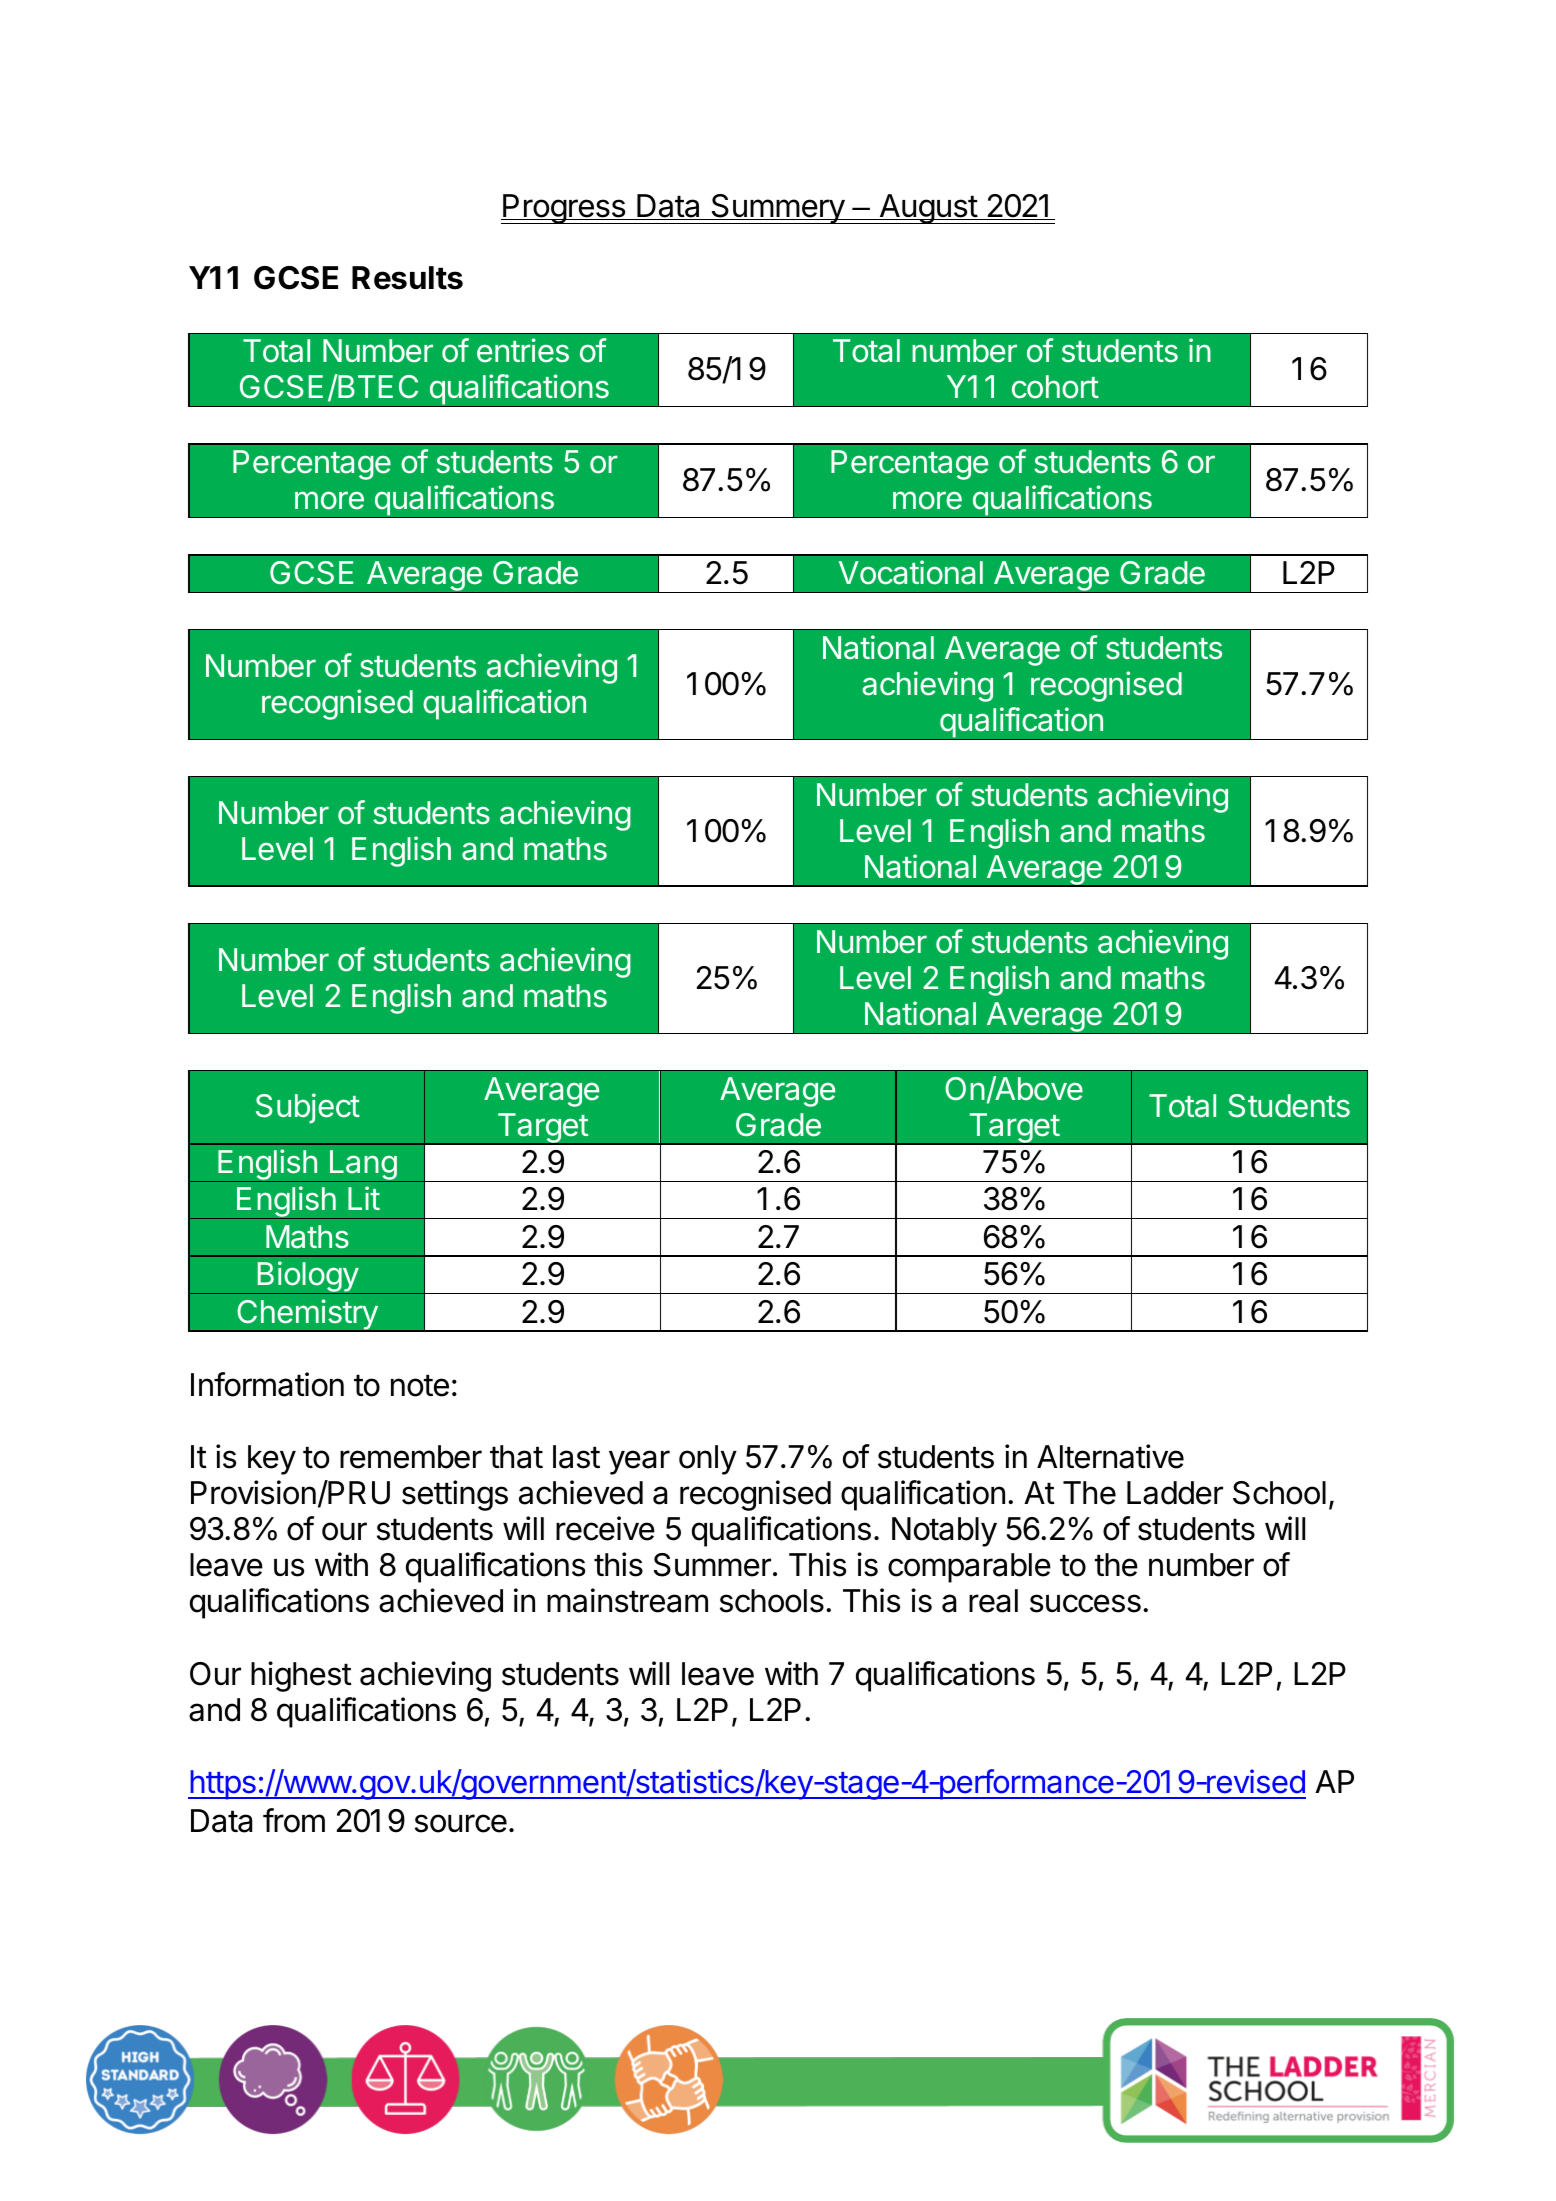 The width and height of the document is (1556, 2201). Describe the element at coordinates (708, 1460) in the document. I see `only` at that location.
